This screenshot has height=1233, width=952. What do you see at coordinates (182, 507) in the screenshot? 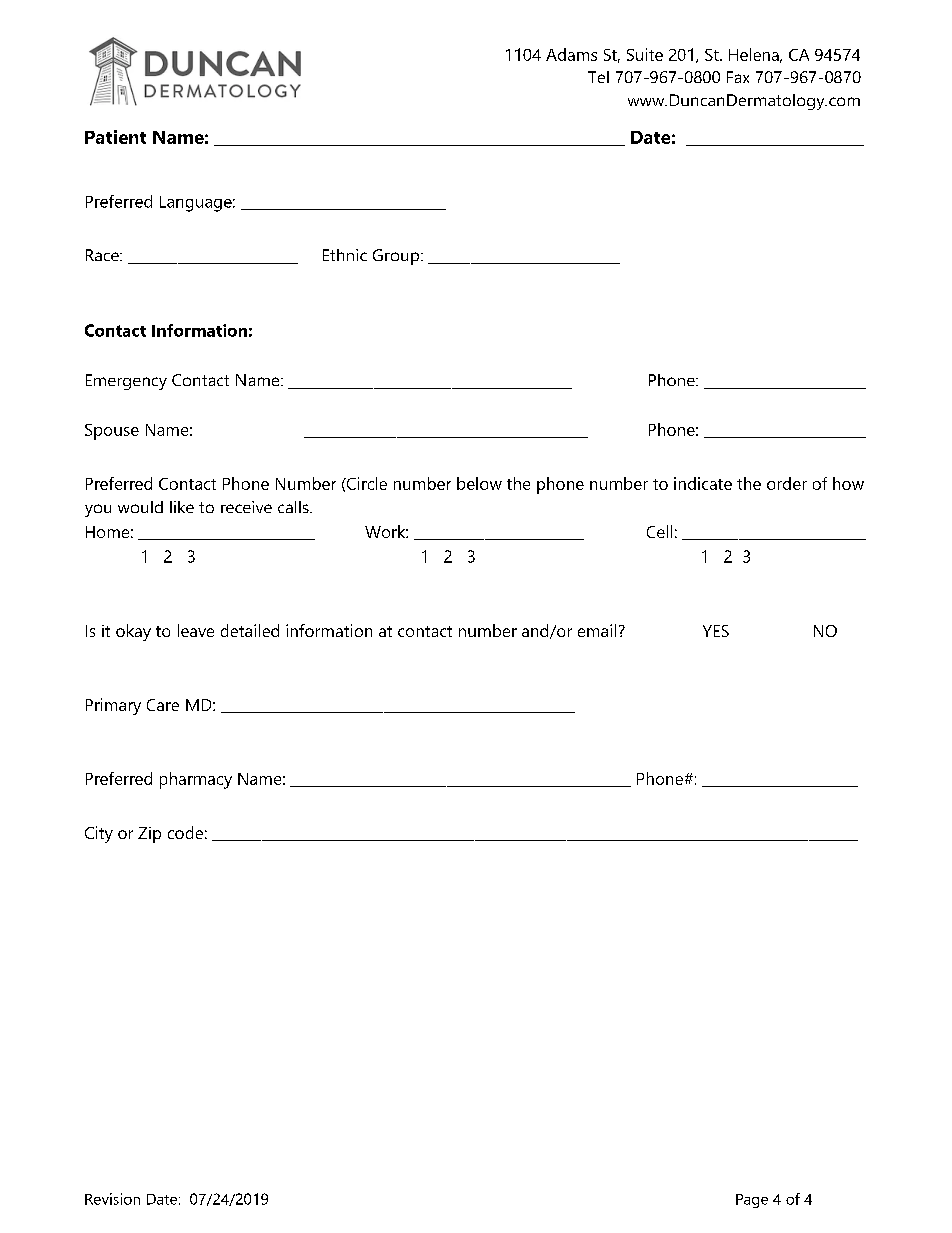
I see `like` at bounding box center [182, 507].
